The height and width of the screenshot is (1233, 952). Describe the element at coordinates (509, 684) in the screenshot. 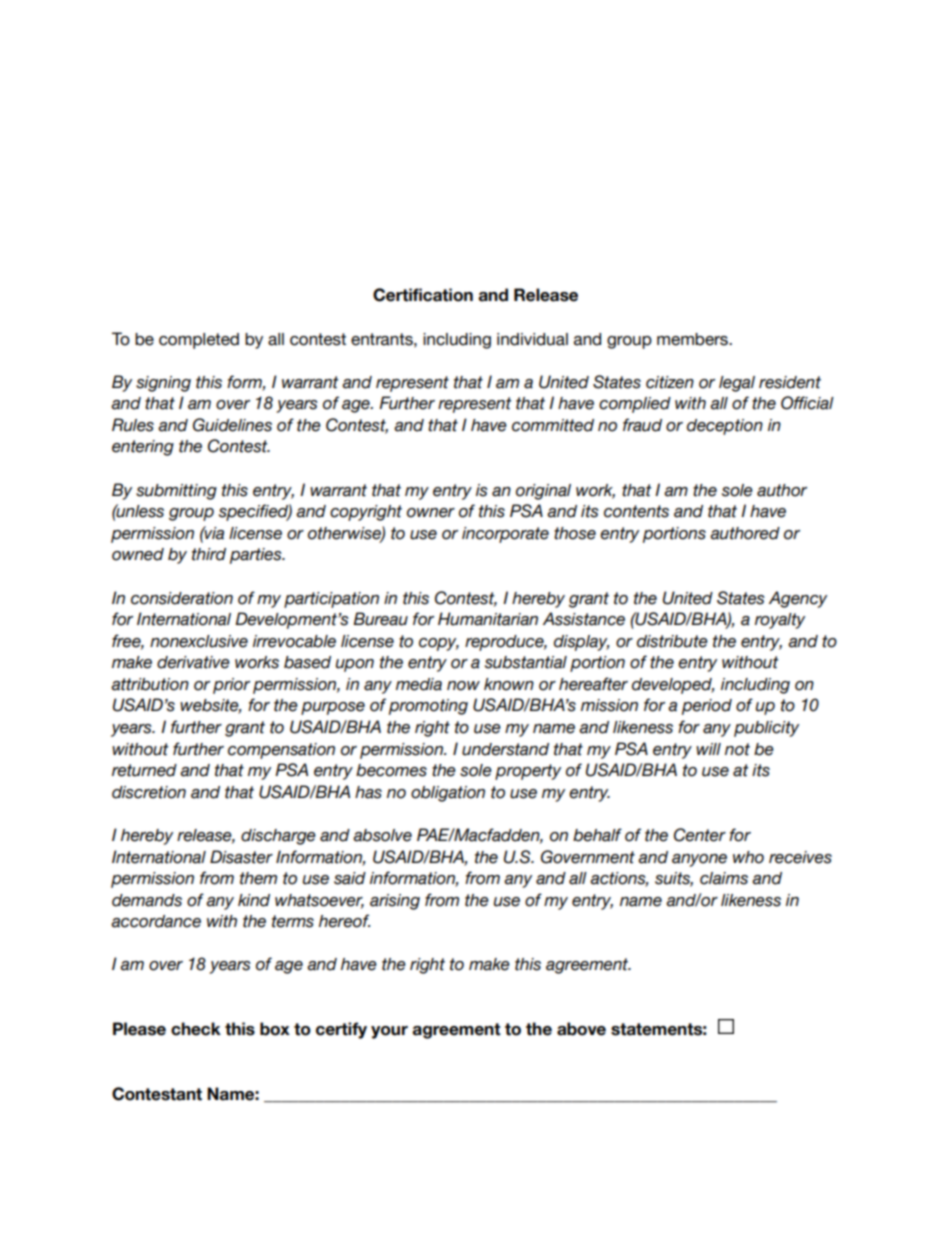

I see `known` at that location.
